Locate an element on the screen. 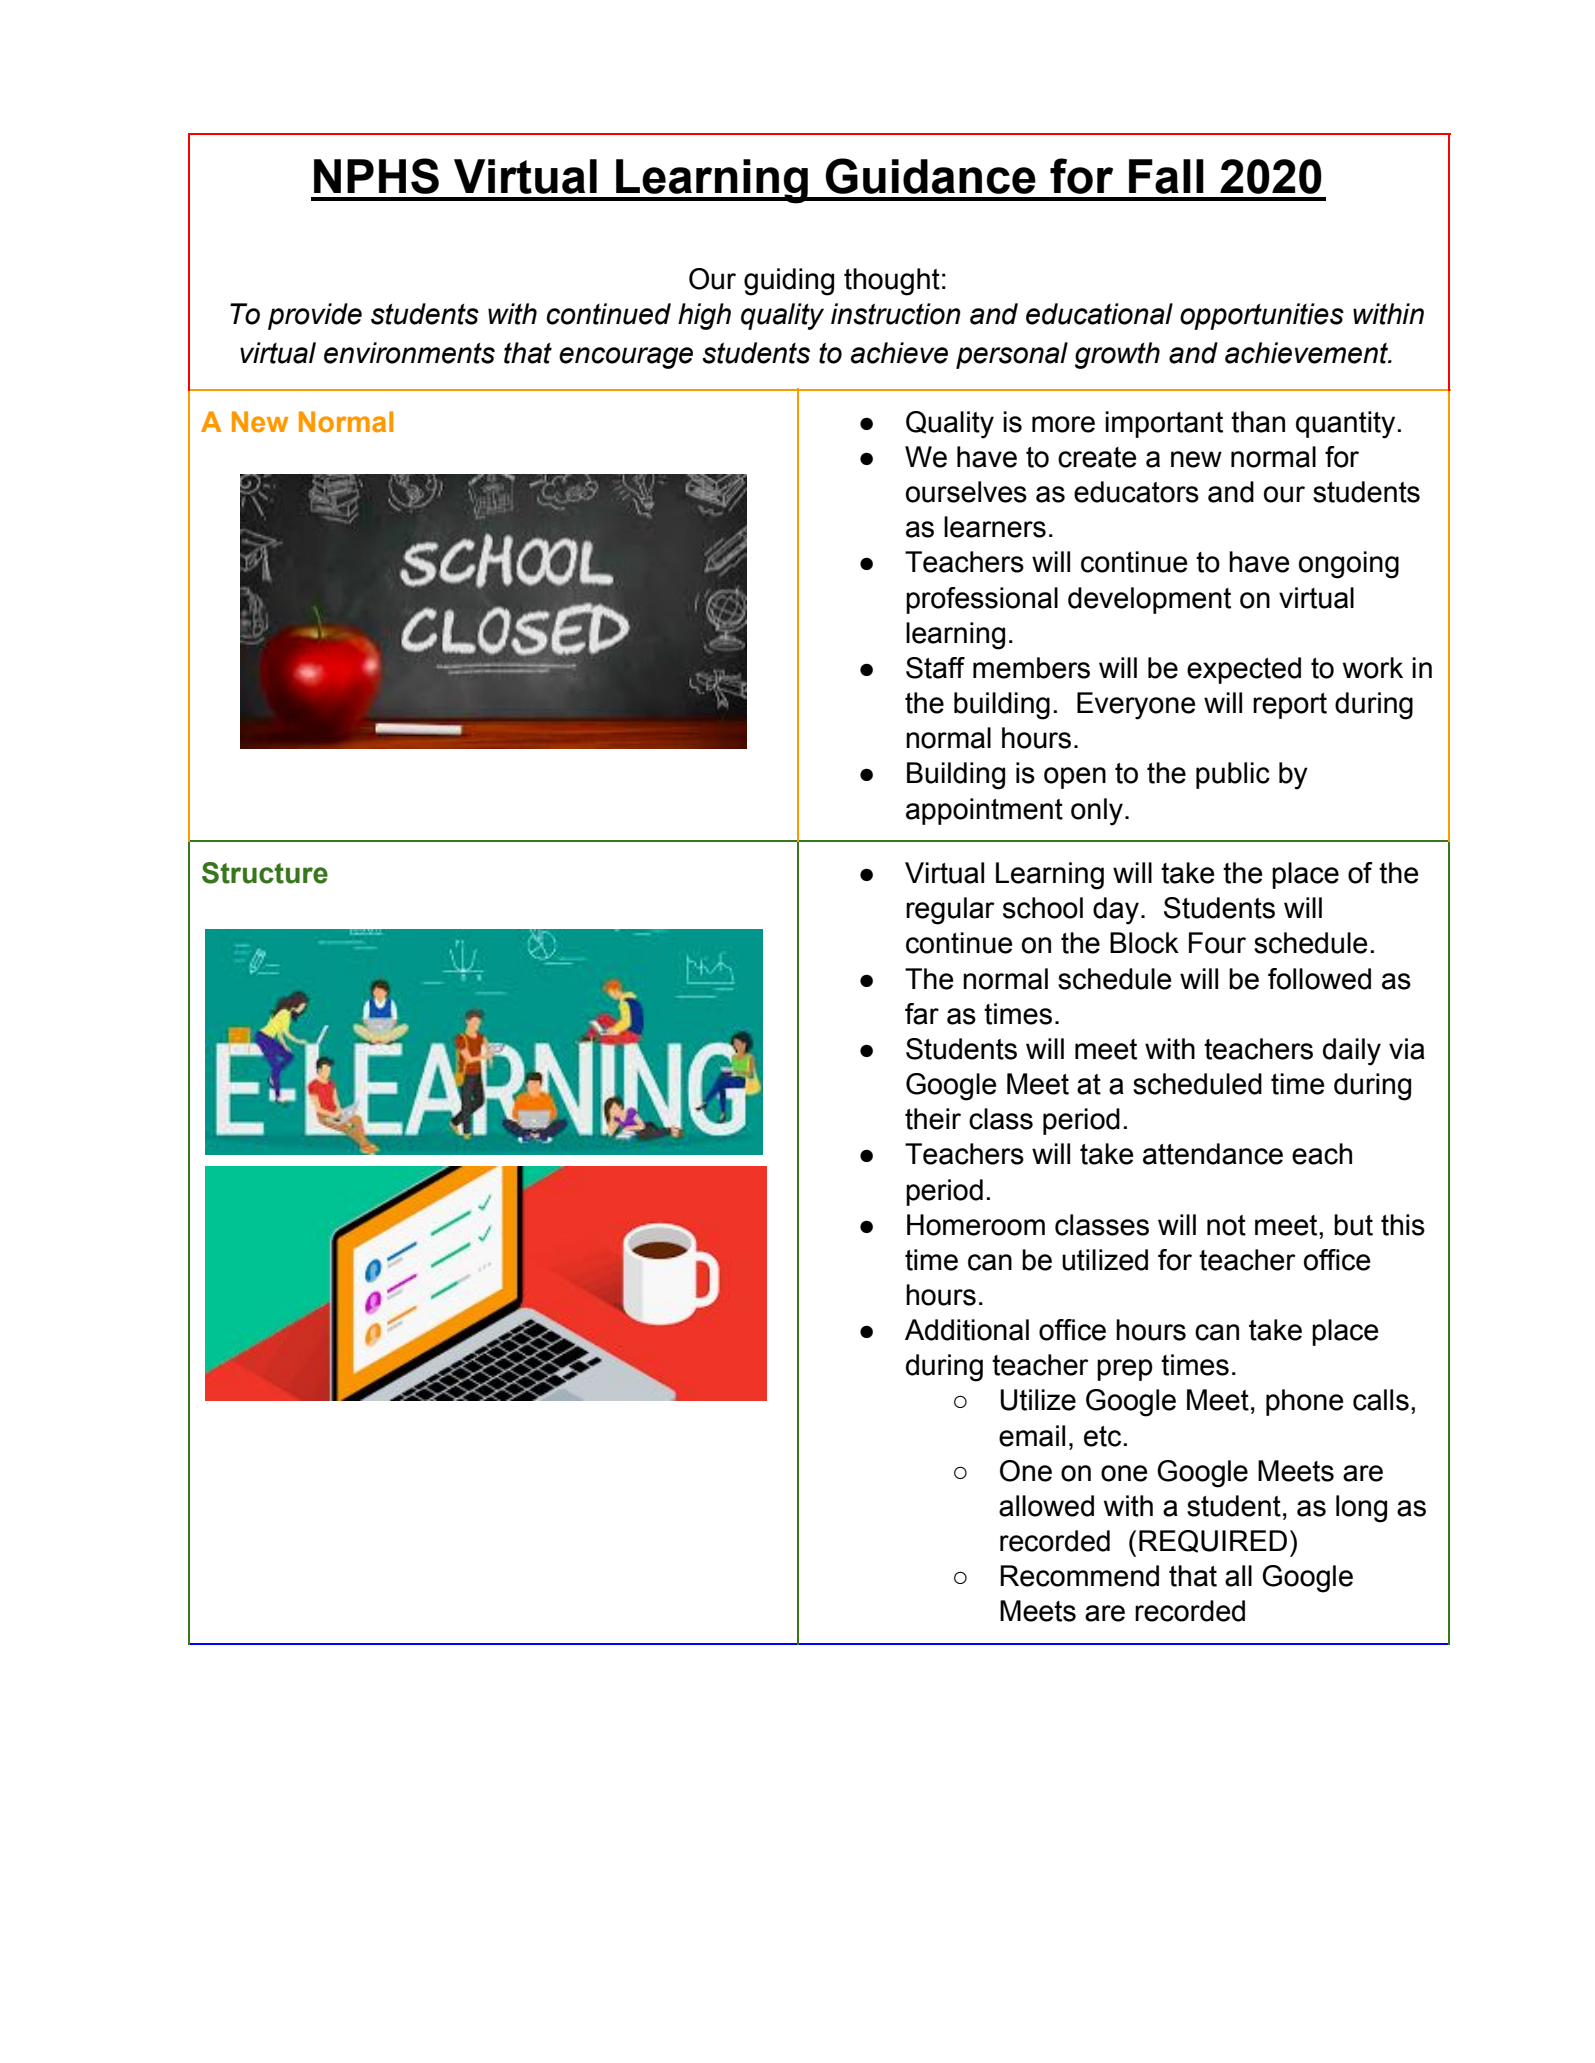 This screenshot has height=2063, width=1595. Four is located at coordinates (1217, 943).
